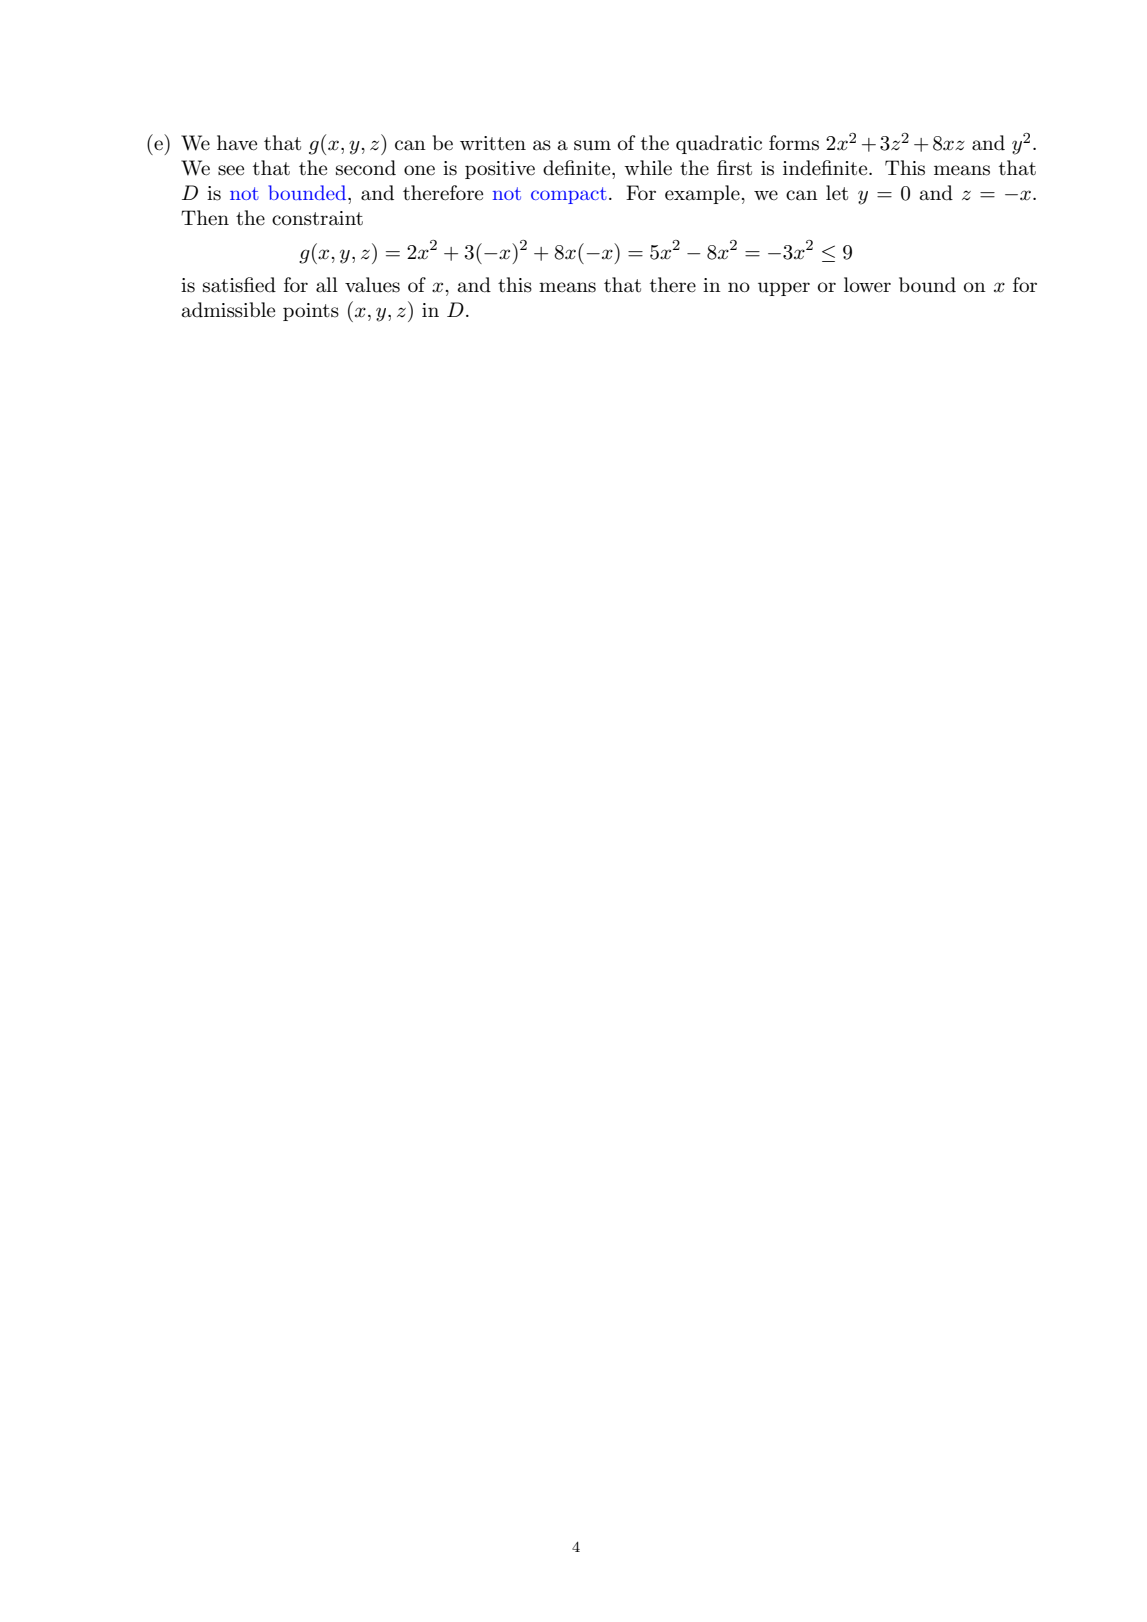  What do you see at coordinates (784, 289) in the document?
I see `upper` at bounding box center [784, 289].
